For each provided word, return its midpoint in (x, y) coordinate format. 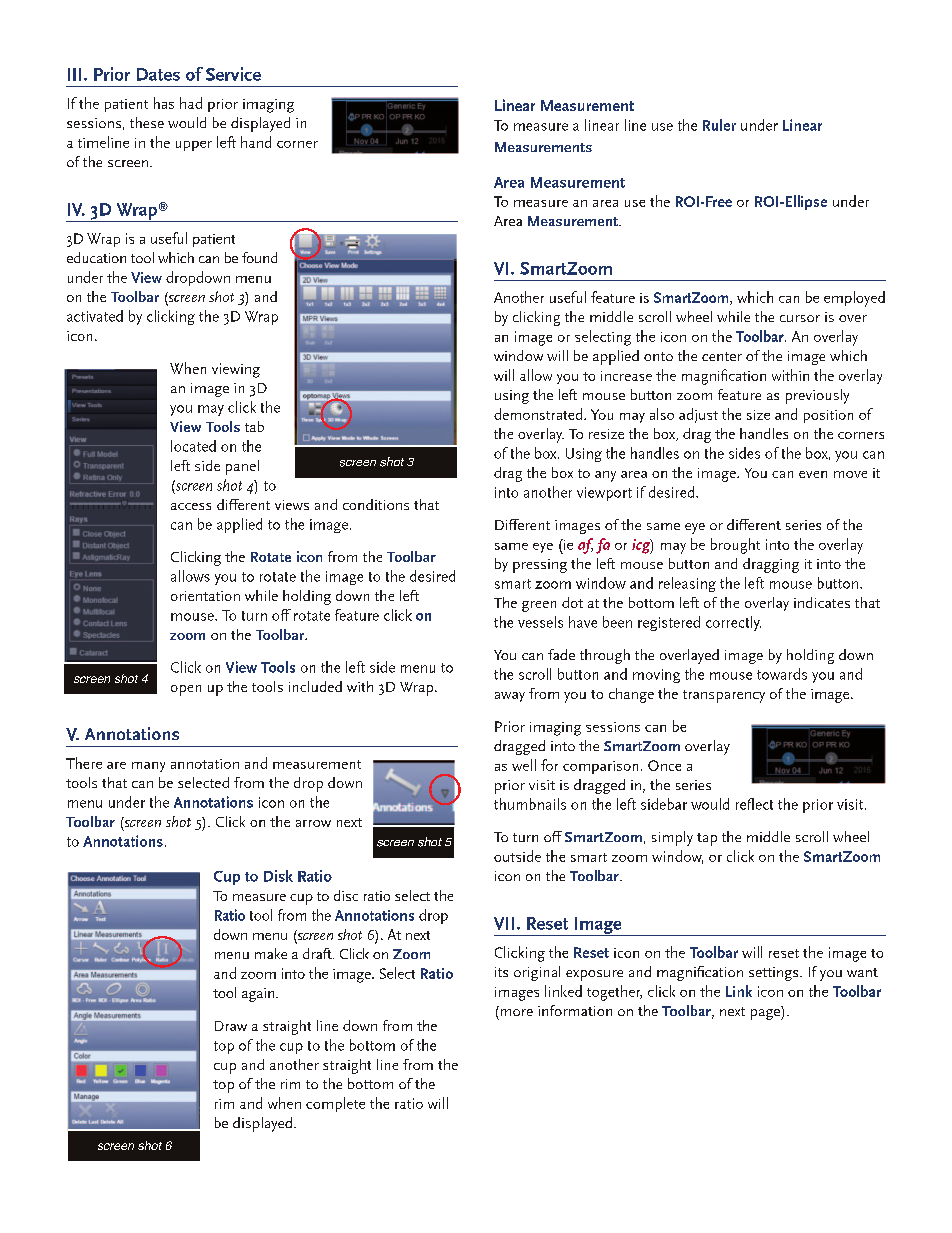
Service (233, 74)
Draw (231, 1026)
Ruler (719, 125)
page (766, 1013)
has (164, 103)
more (515, 1011)
